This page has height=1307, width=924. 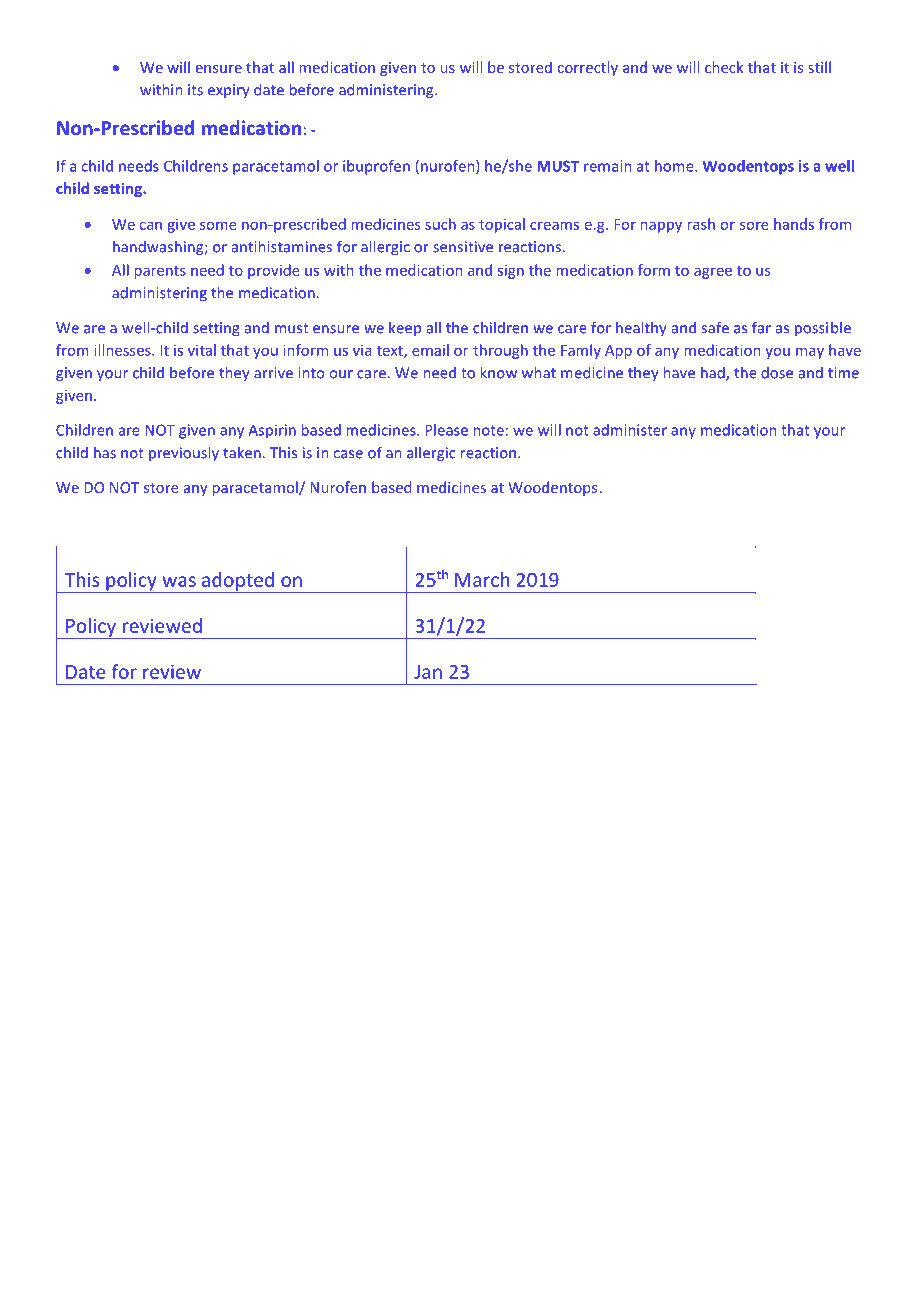 I want to click on check, so click(x=724, y=67).
